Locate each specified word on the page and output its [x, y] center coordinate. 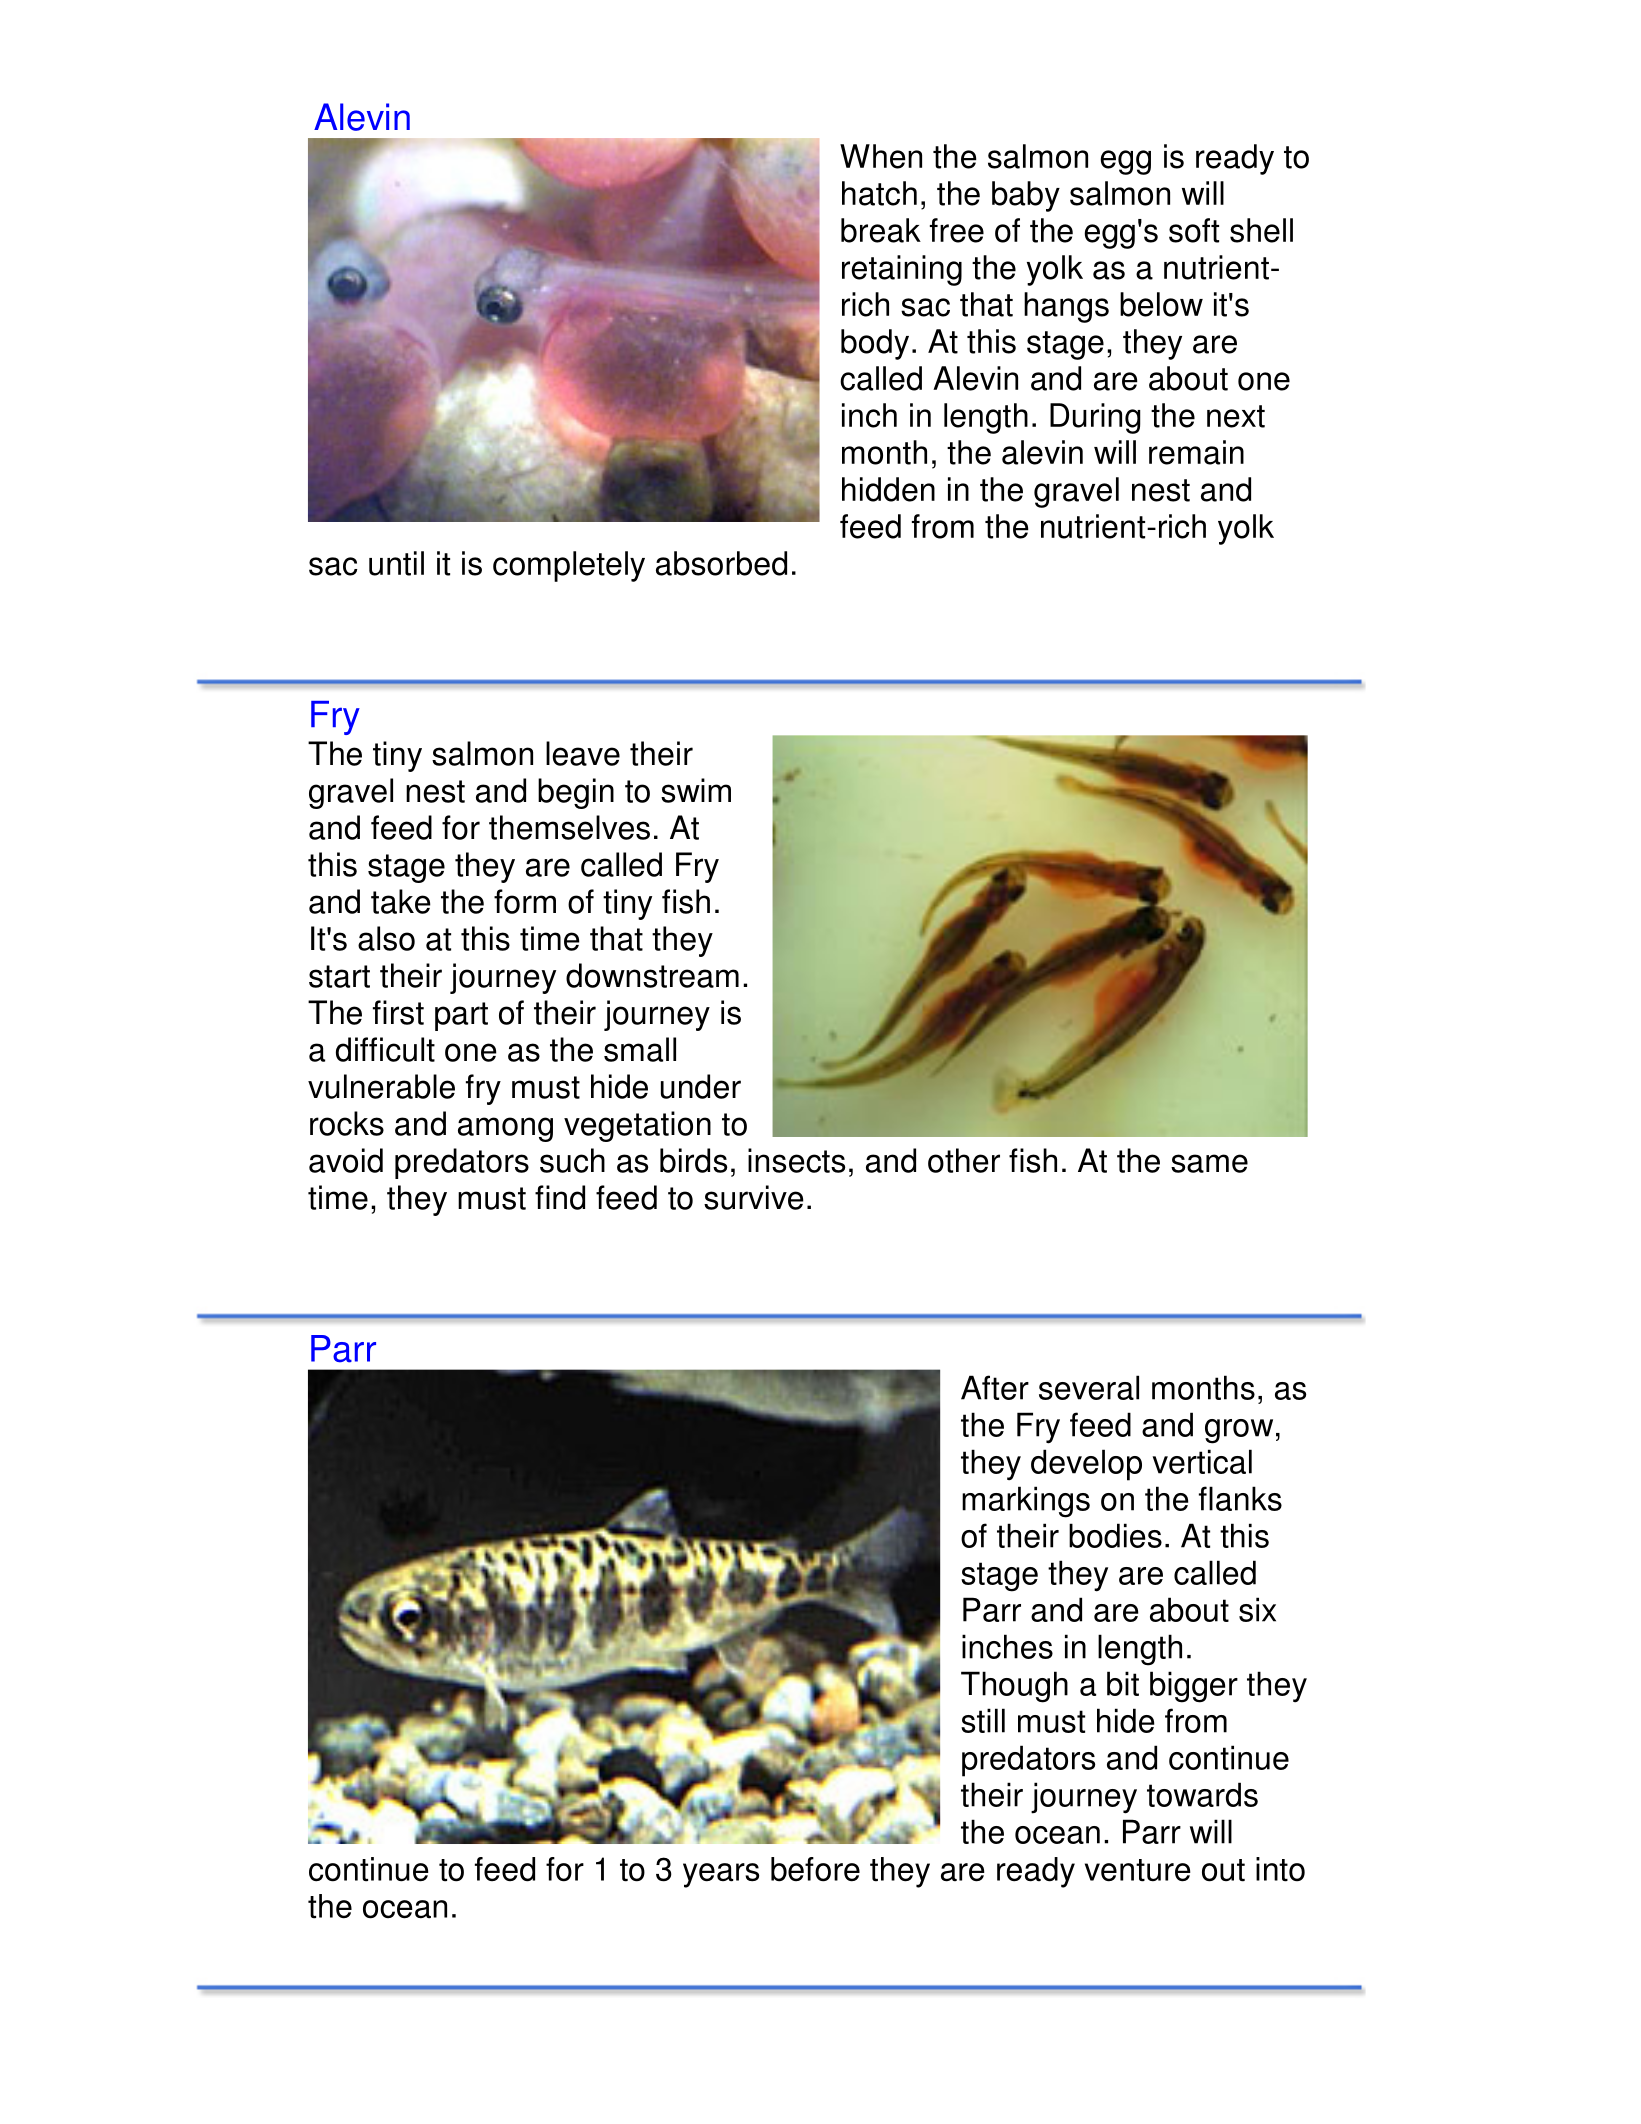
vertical [1202, 1461]
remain [1196, 452]
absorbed [721, 563]
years [721, 1875]
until [396, 563]
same [1209, 1163]
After [995, 1387]
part [461, 1016]
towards [1202, 1794]
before [815, 1869]
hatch [879, 193]
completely [569, 566]
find [560, 1197]
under [701, 1086]
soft [1194, 230]
